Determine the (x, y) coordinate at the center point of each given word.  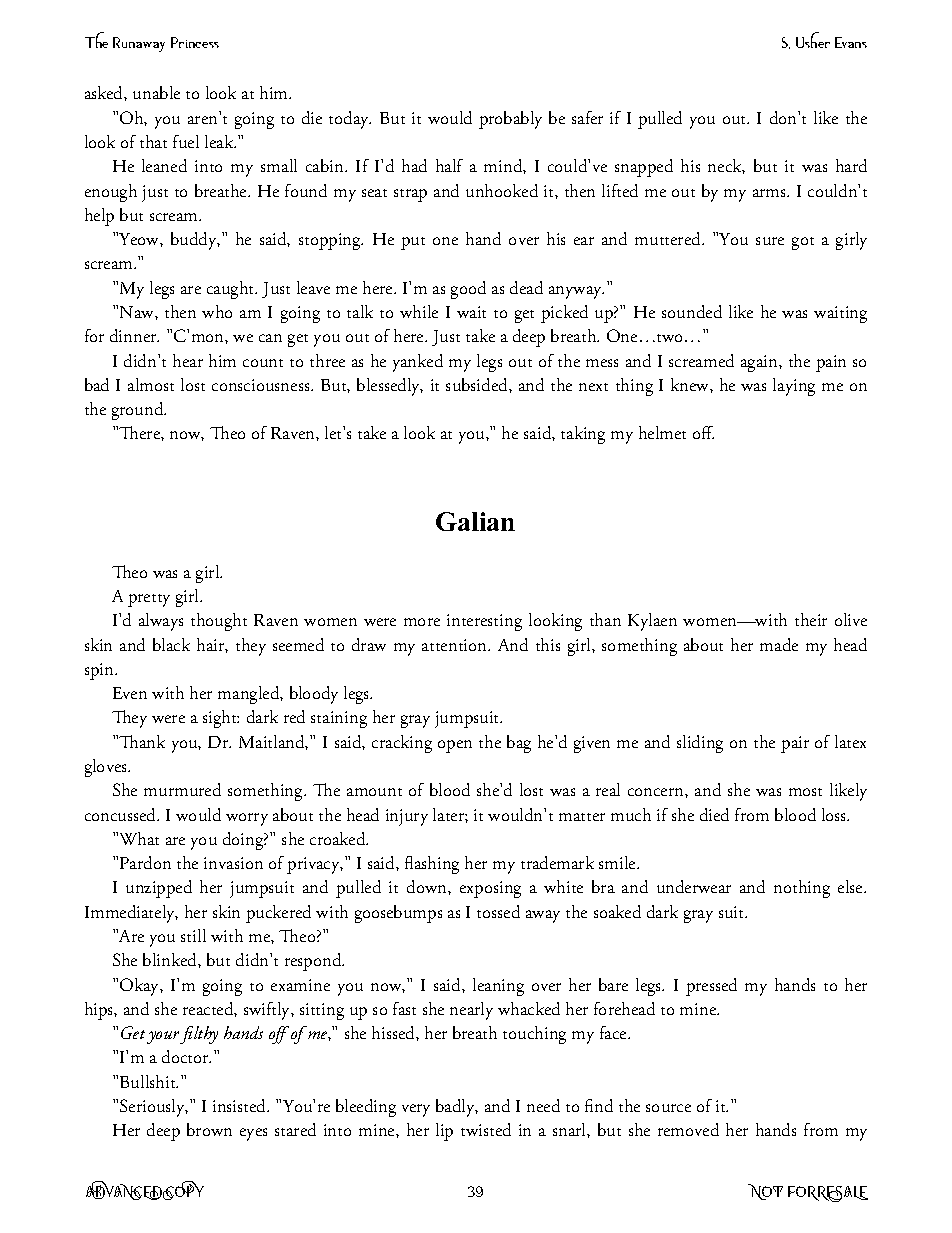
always (161, 622)
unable (156, 92)
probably (510, 120)
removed (688, 1129)
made (779, 644)
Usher (813, 40)
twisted (486, 1129)
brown (209, 1129)
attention (456, 645)
